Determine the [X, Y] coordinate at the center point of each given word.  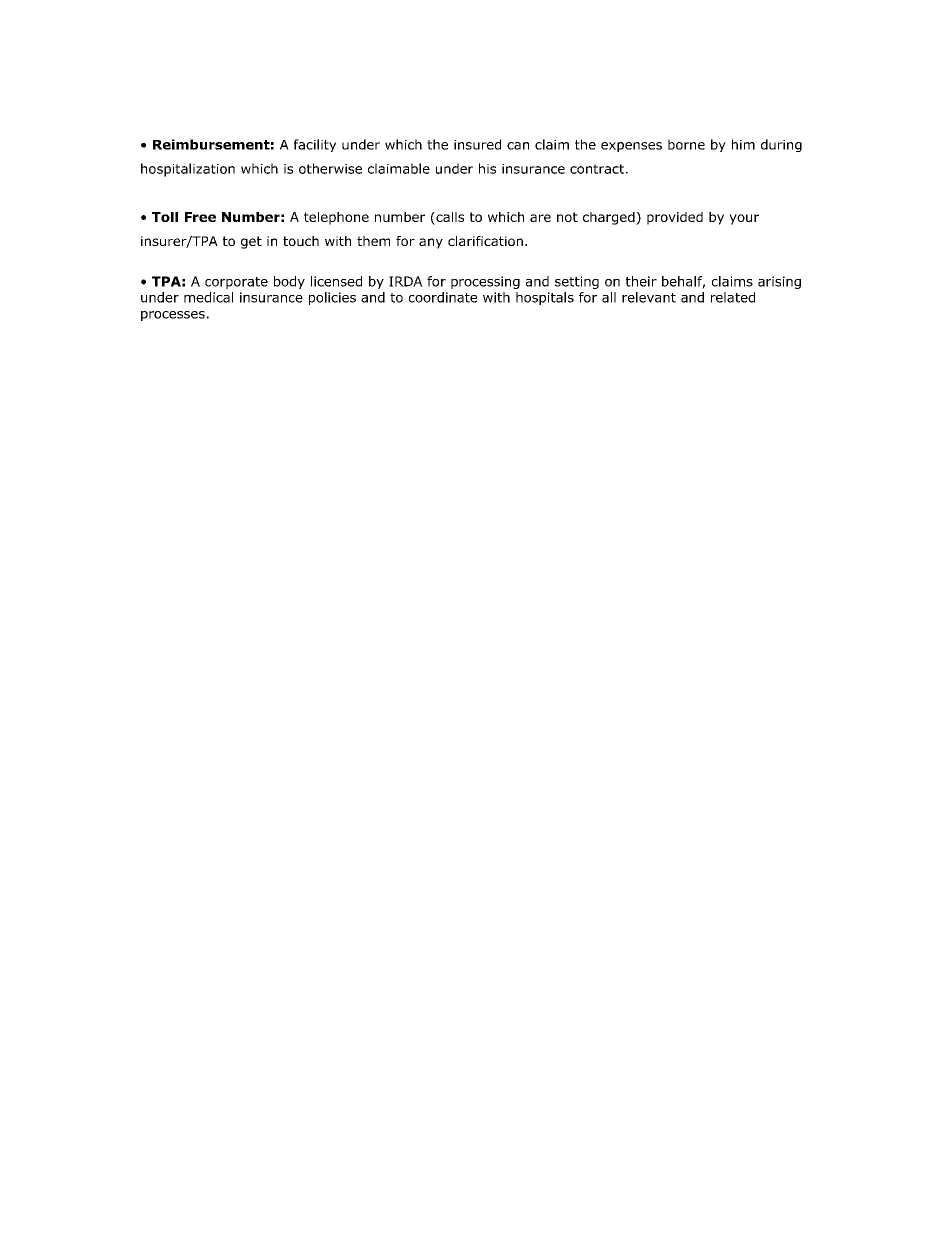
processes [173, 316]
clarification [485, 241]
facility [315, 145]
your [744, 219]
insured [477, 144]
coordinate [443, 297]
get [251, 242]
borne [686, 144]
